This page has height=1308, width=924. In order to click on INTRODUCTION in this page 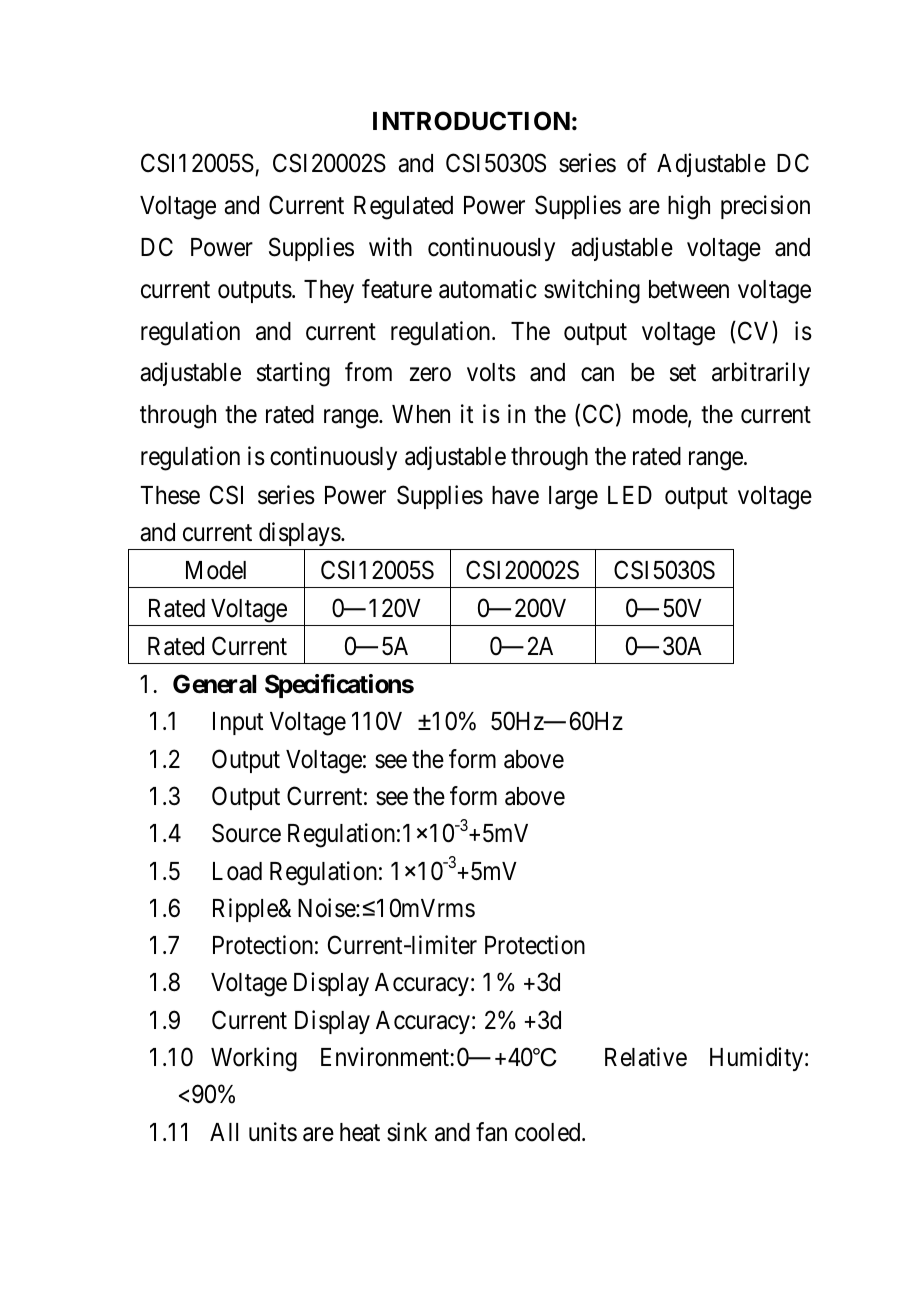, I will do `click(471, 121)`.
